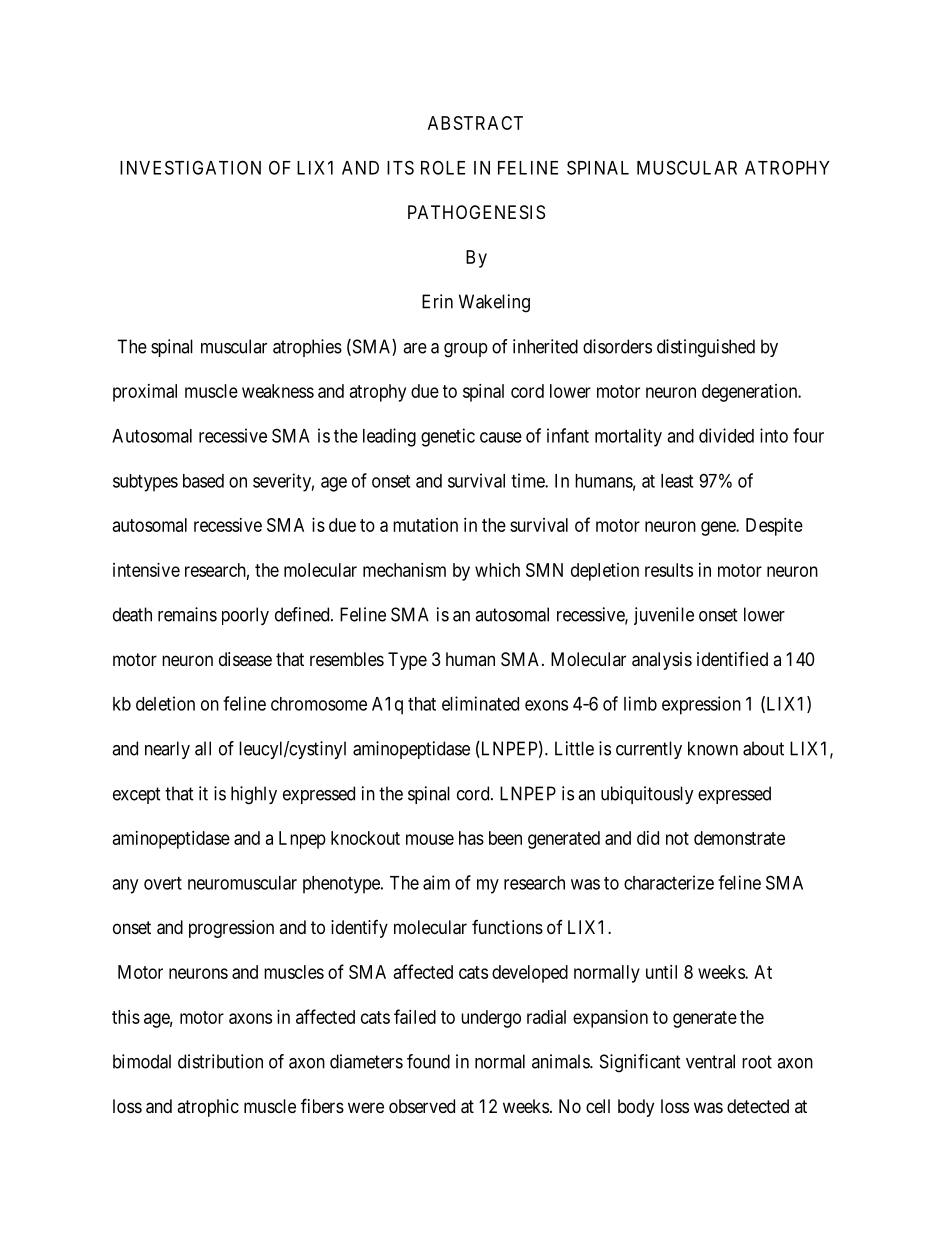 Image resolution: width=952 pixels, height=1233 pixels. What do you see at coordinates (501, 437) in the document?
I see `cause` at bounding box center [501, 437].
